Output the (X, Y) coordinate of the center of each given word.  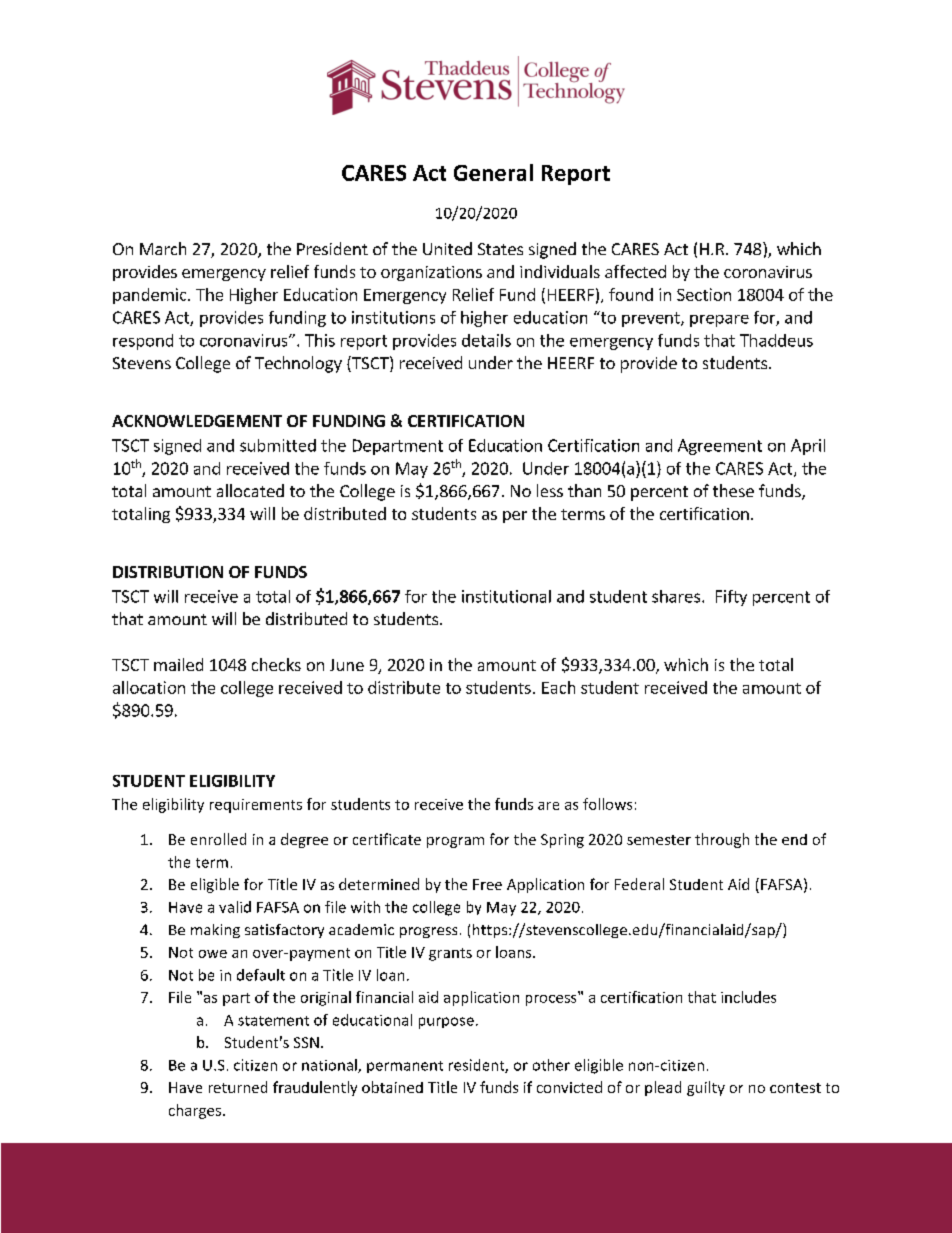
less (550, 490)
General (493, 172)
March (163, 248)
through (722, 840)
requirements (256, 806)
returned (238, 1087)
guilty (706, 1088)
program (455, 842)
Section (704, 294)
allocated (250, 490)
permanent (405, 1067)
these (733, 490)
